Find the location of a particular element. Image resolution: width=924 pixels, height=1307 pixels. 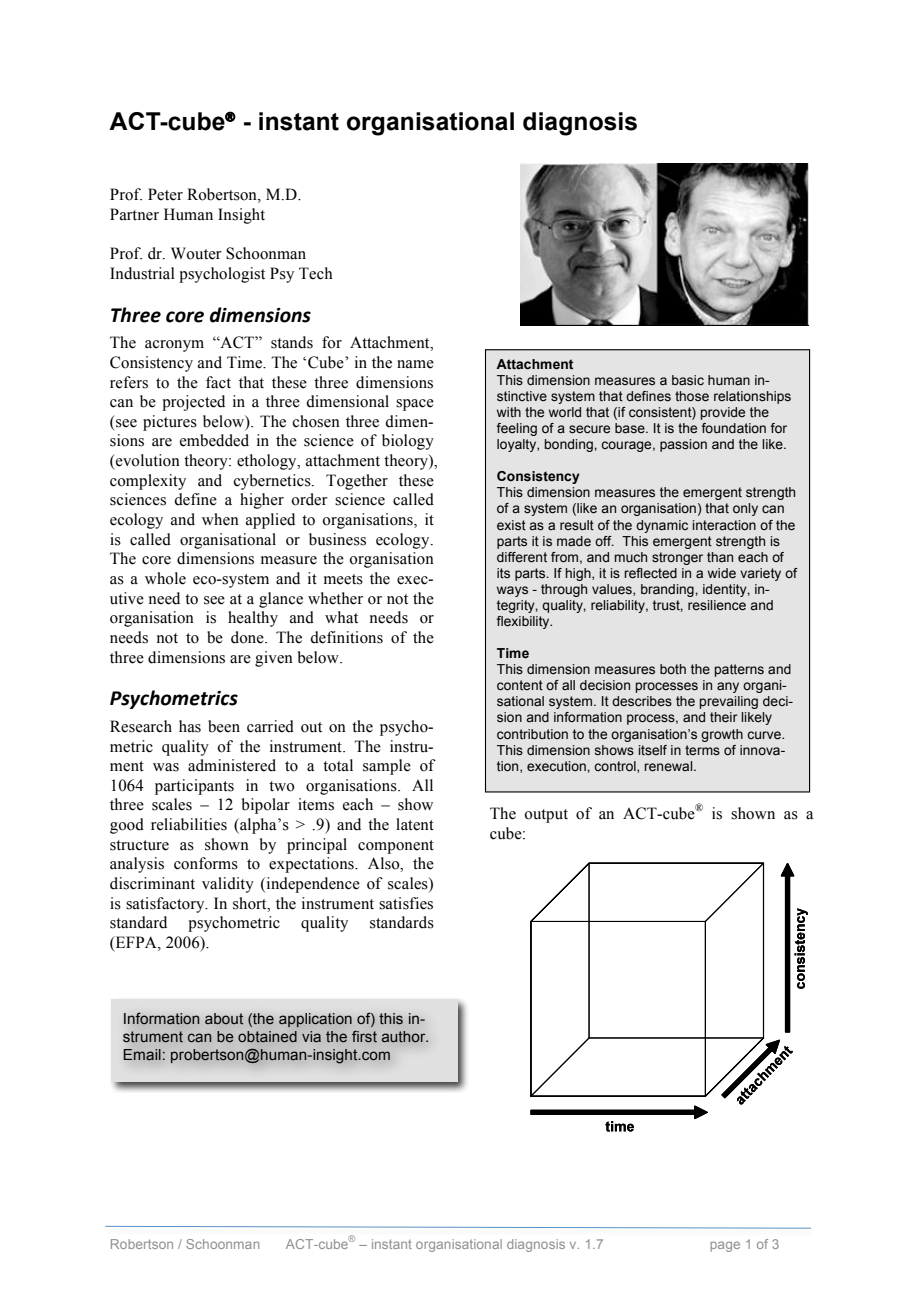

biology is located at coordinates (408, 442).
